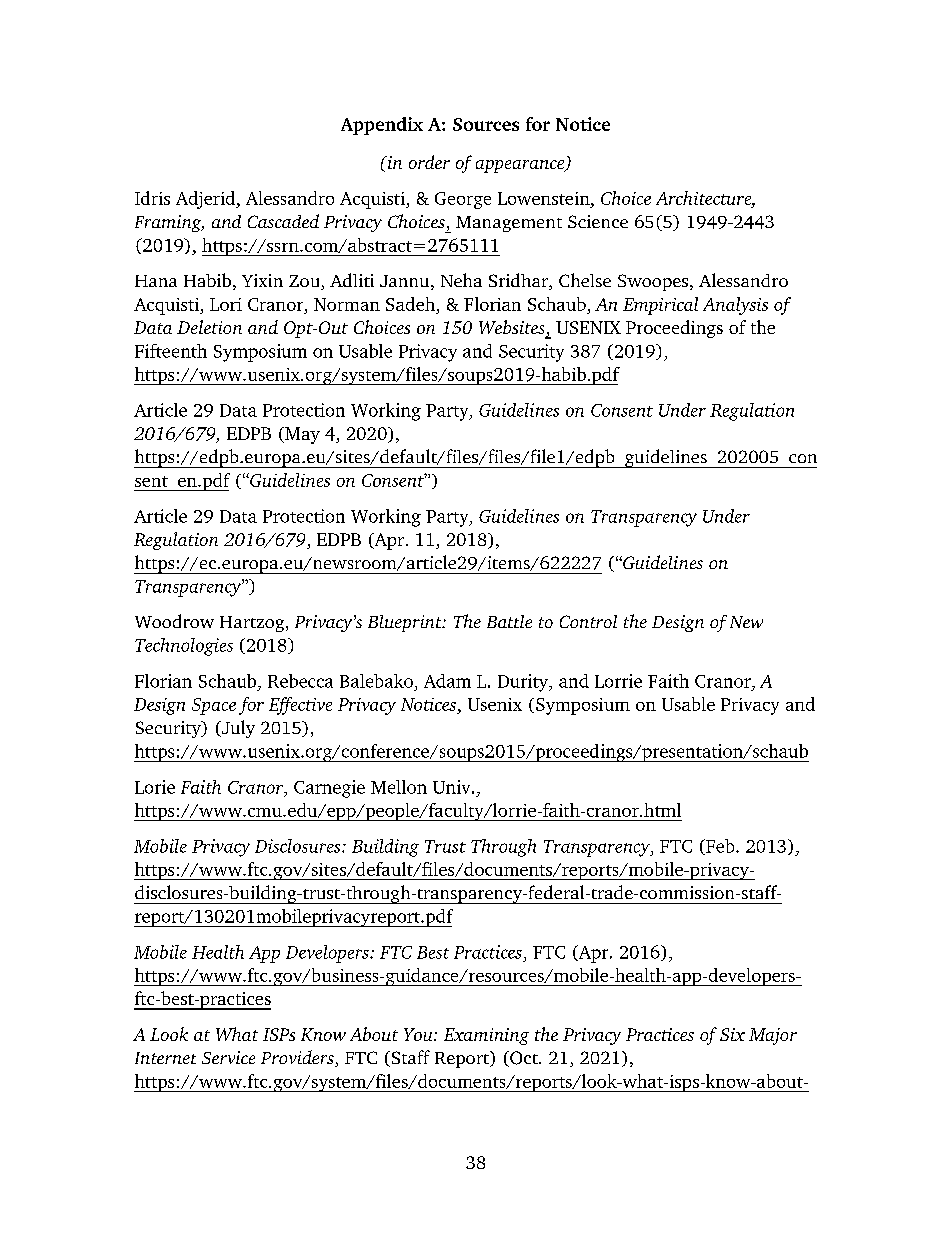 Image resolution: width=952 pixels, height=1233 pixels. Describe the element at coordinates (429, 162) in the screenshot. I see `order` at that location.
